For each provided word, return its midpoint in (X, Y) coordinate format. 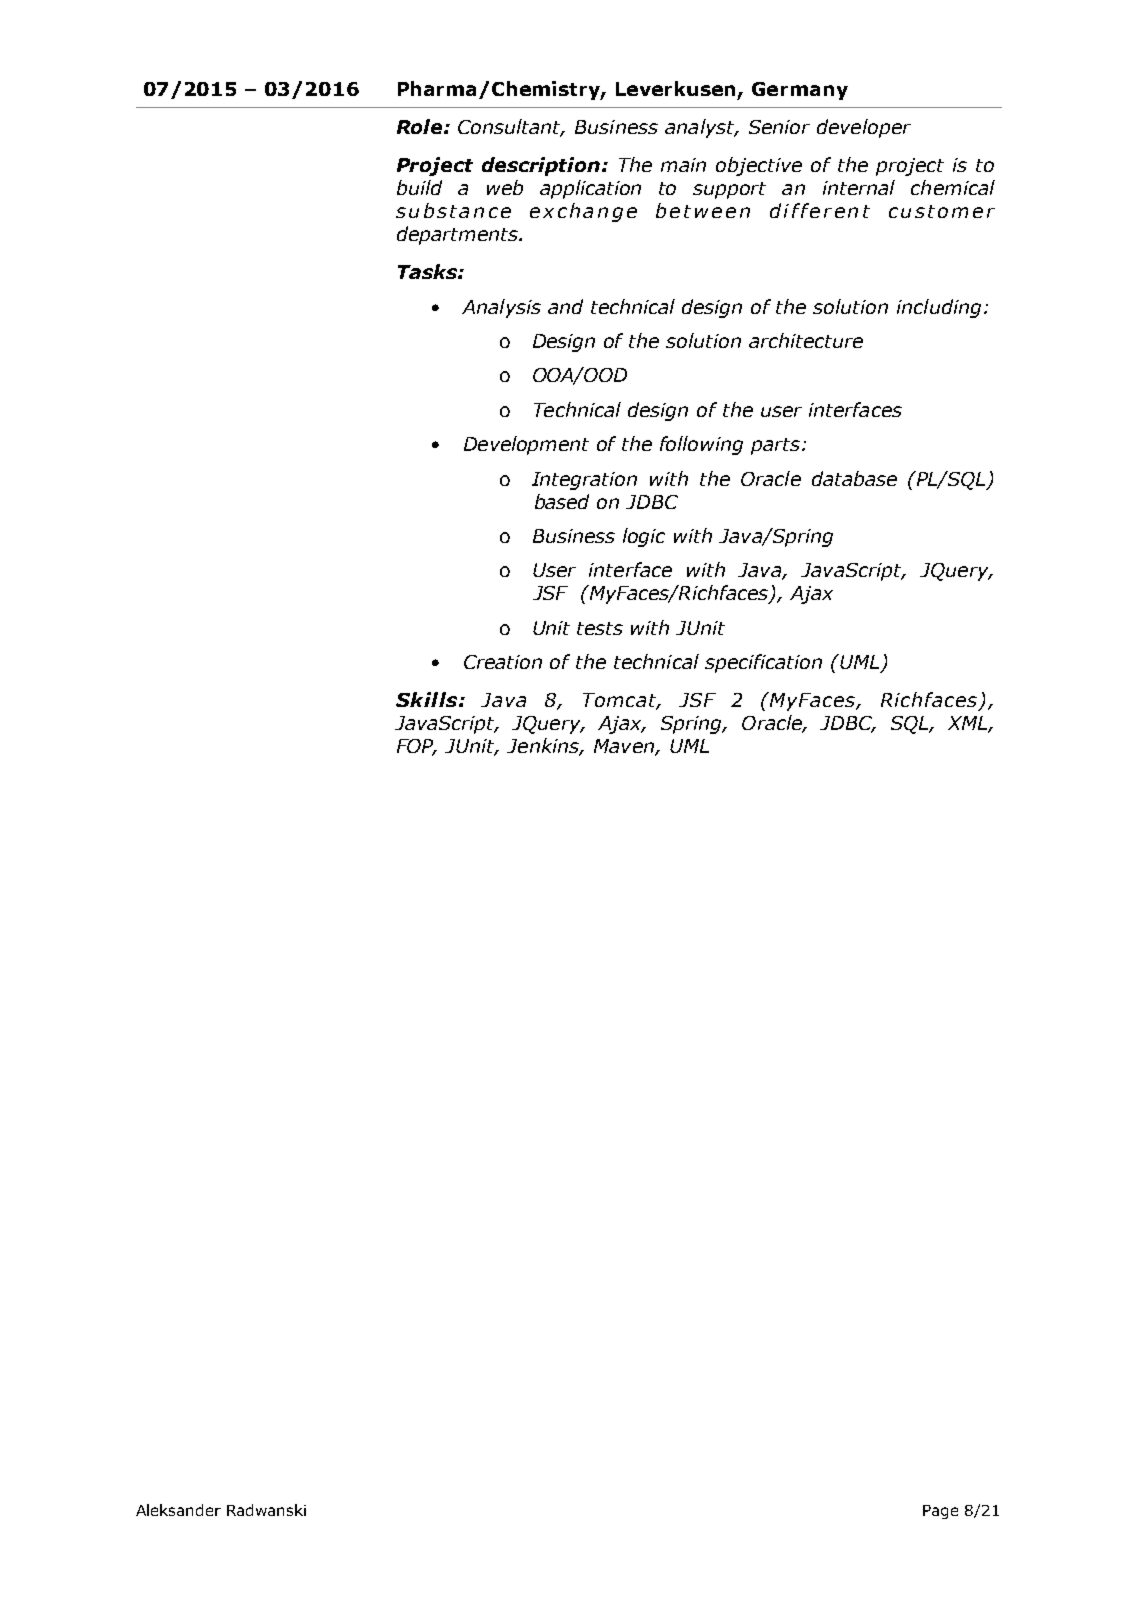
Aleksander (178, 1510)
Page (940, 1512)
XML (968, 724)
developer (864, 128)
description (541, 166)
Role (421, 126)
